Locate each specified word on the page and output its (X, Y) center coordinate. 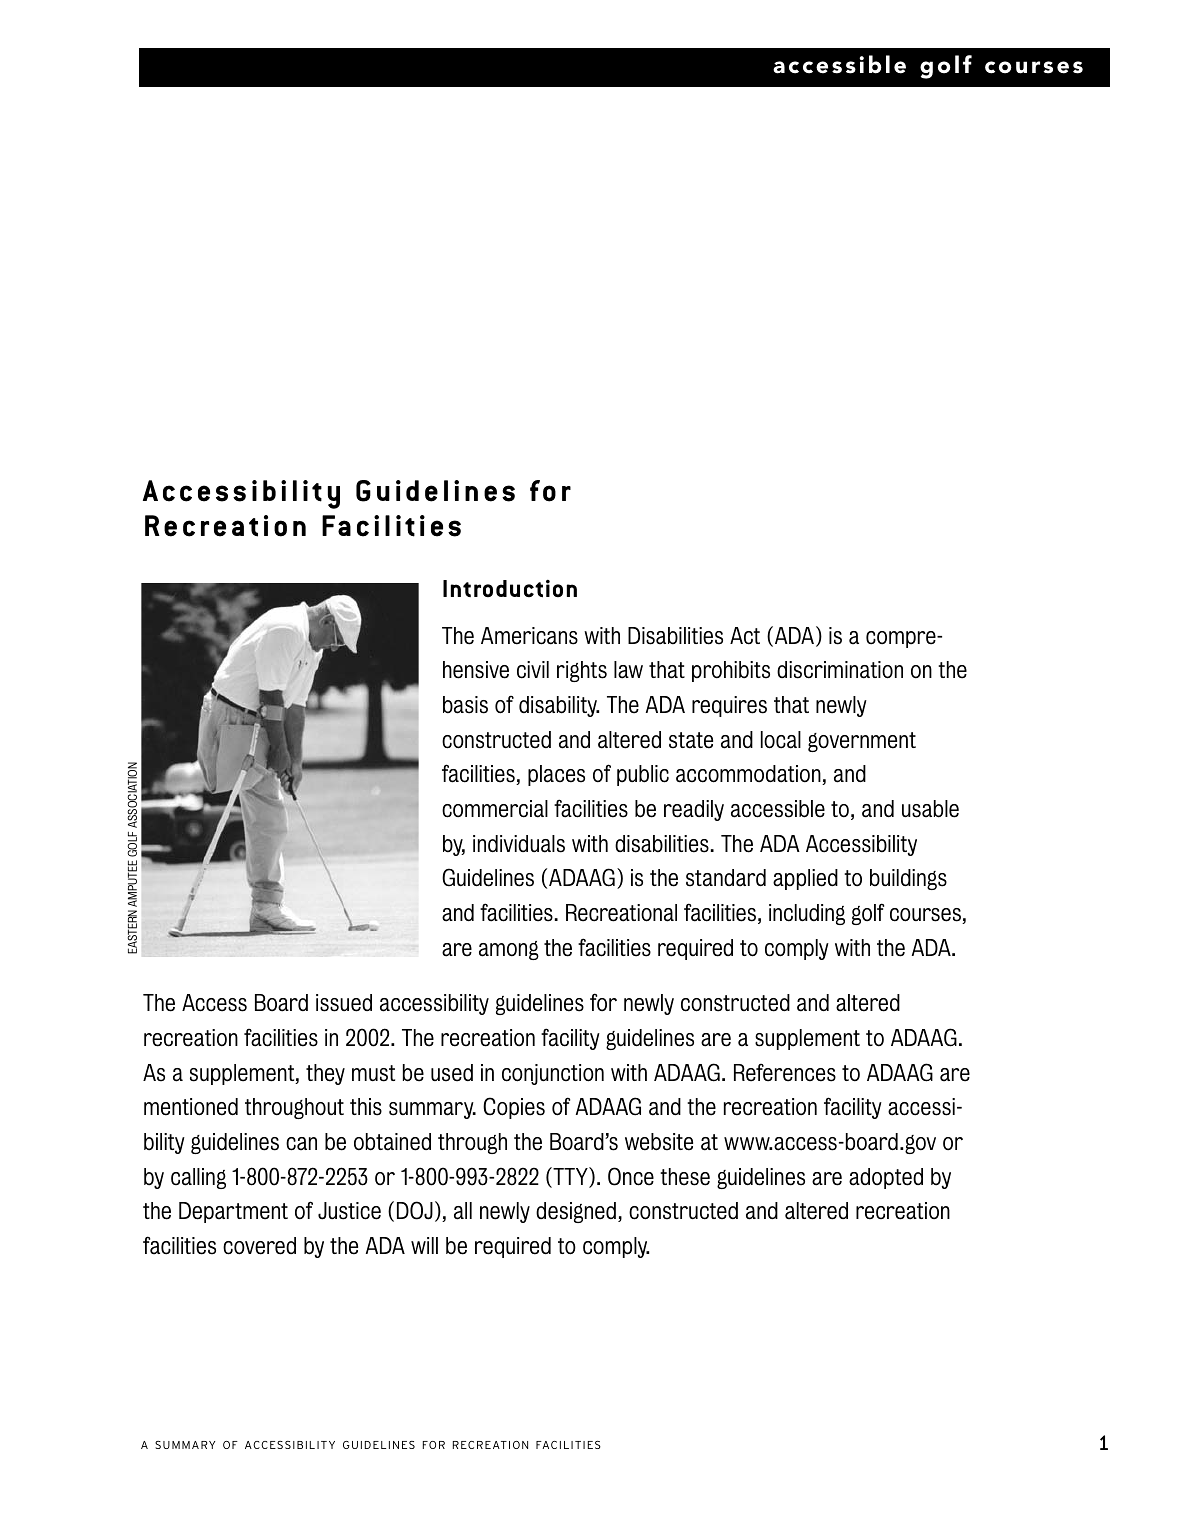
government (862, 742)
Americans (529, 636)
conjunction (553, 1074)
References (785, 1073)
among (509, 950)
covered (259, 1246)
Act (745, 636)
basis (465, 705)
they (325, 1074)
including (807, 914)
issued (344, 1003)
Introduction (510, 589)
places (556, 775)
